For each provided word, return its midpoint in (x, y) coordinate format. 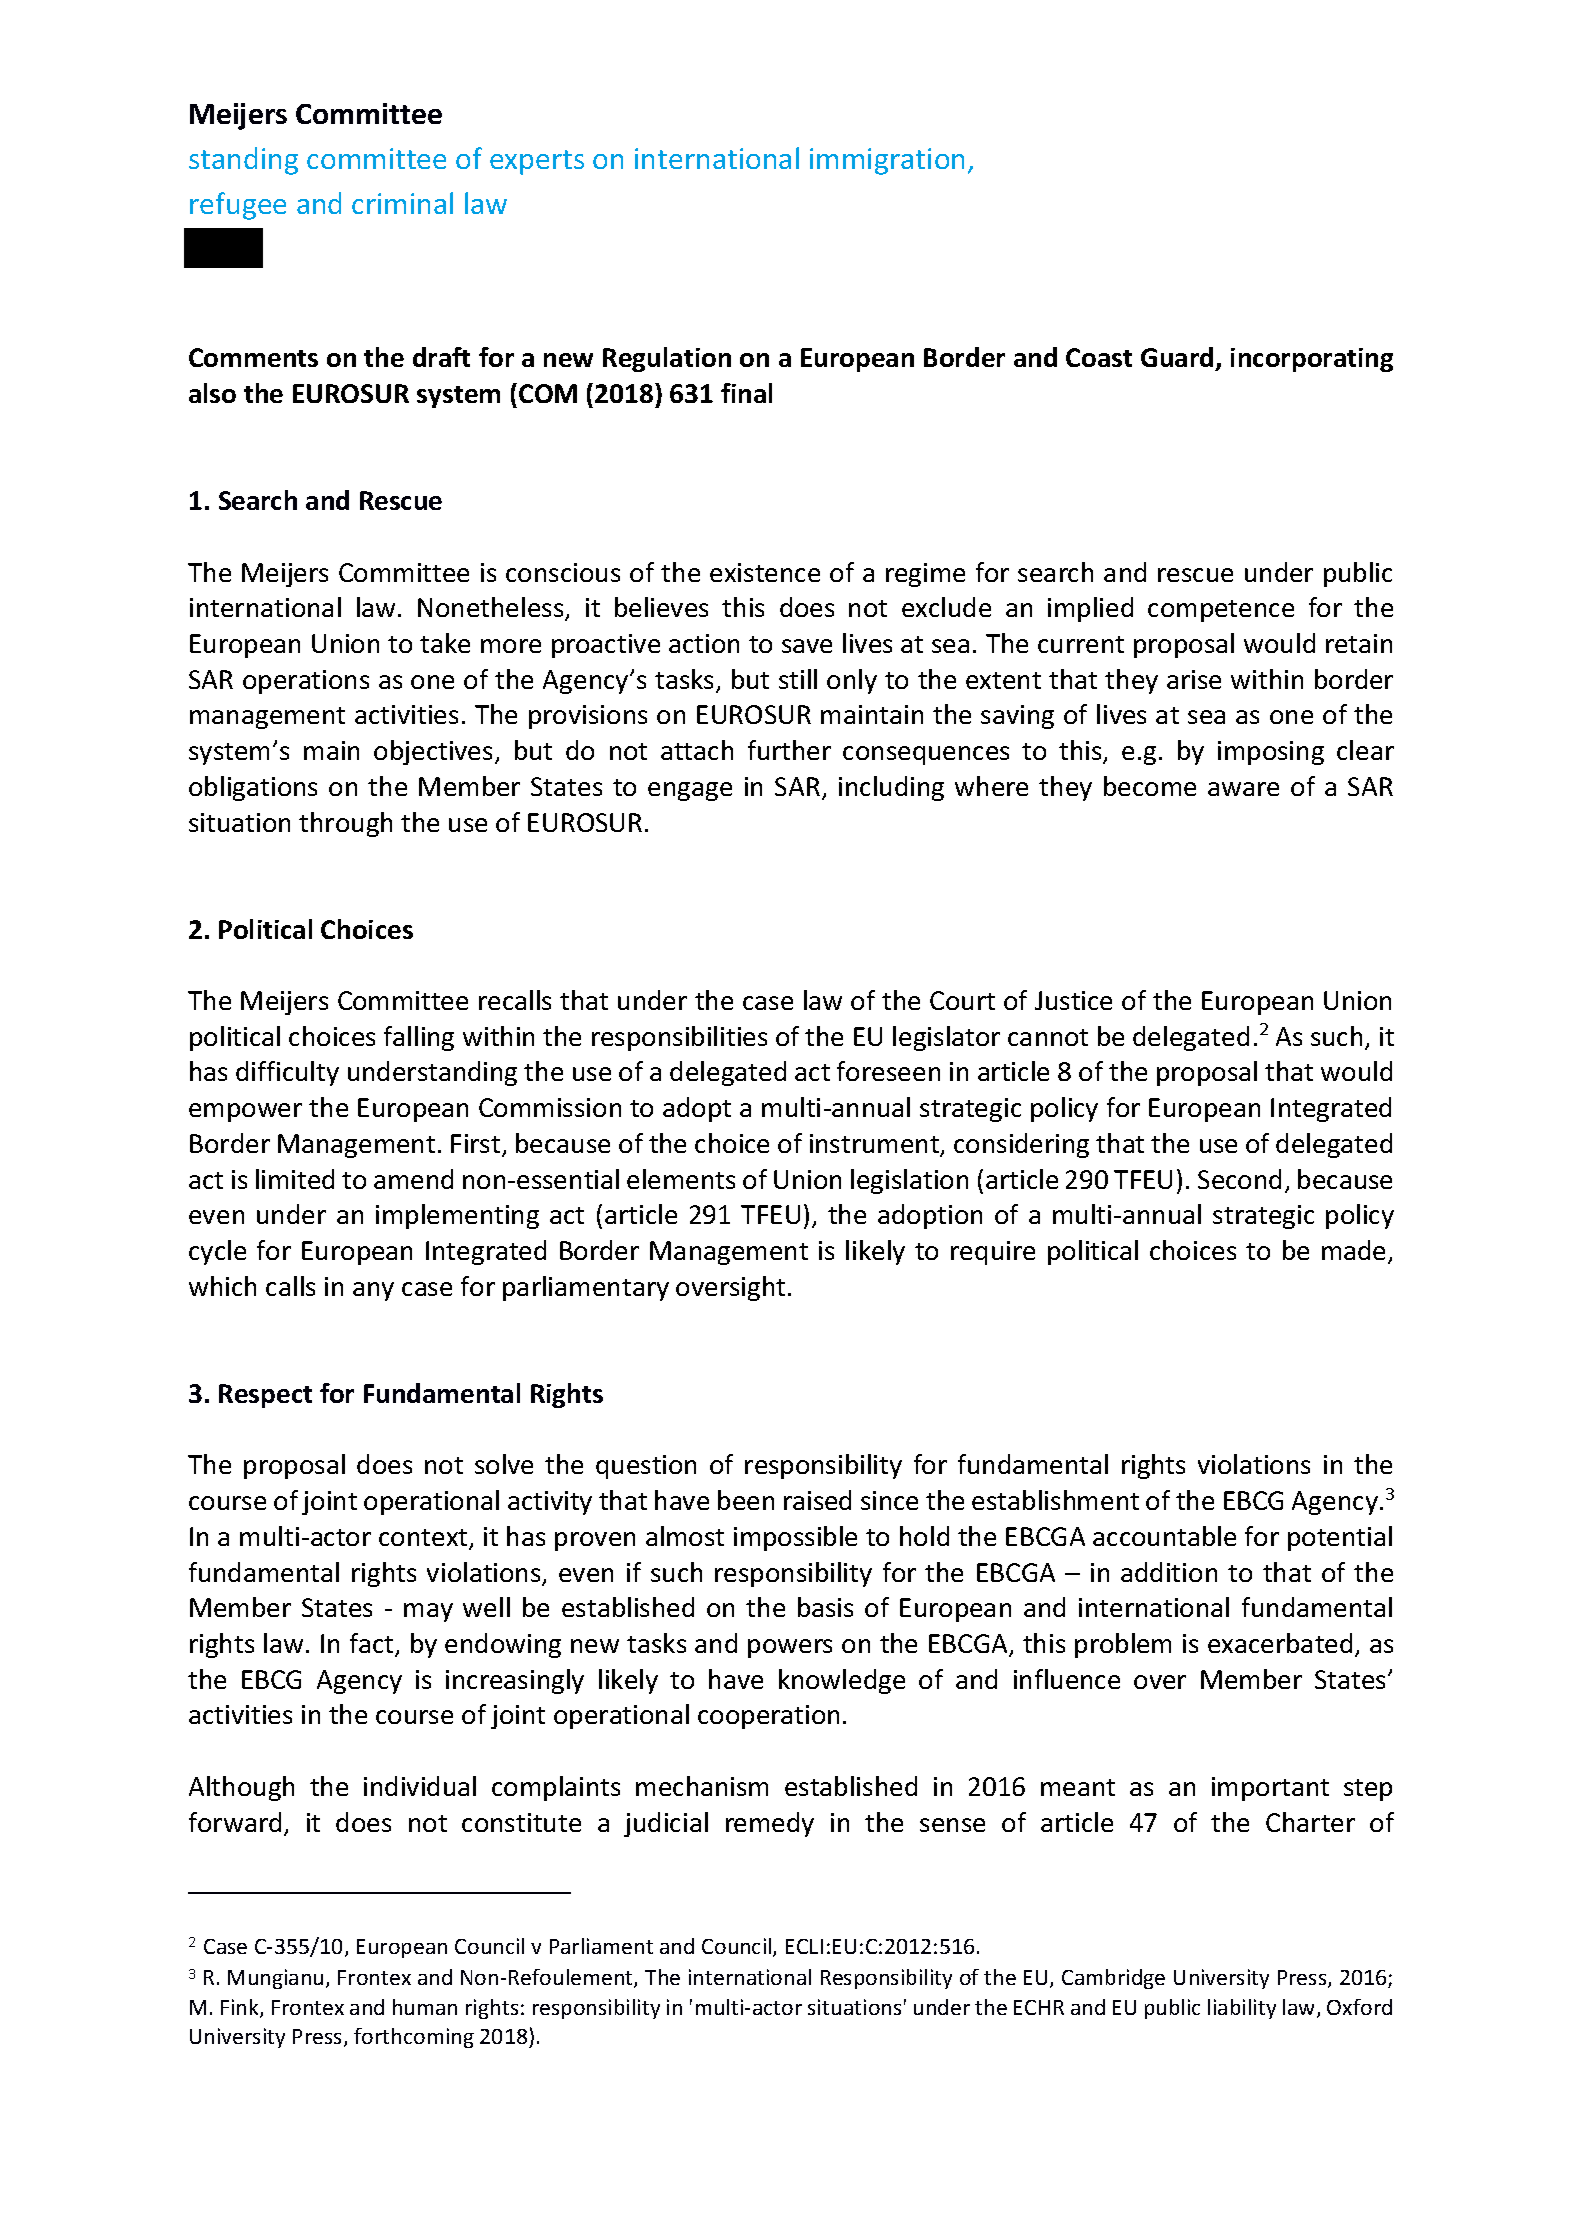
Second (1239, 1179)
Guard (1177, 357)
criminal (402, 203)
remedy (770, 1824)
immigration (887, 161)
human (425, 2007)
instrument (875, 1145)
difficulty (287, 1073)
